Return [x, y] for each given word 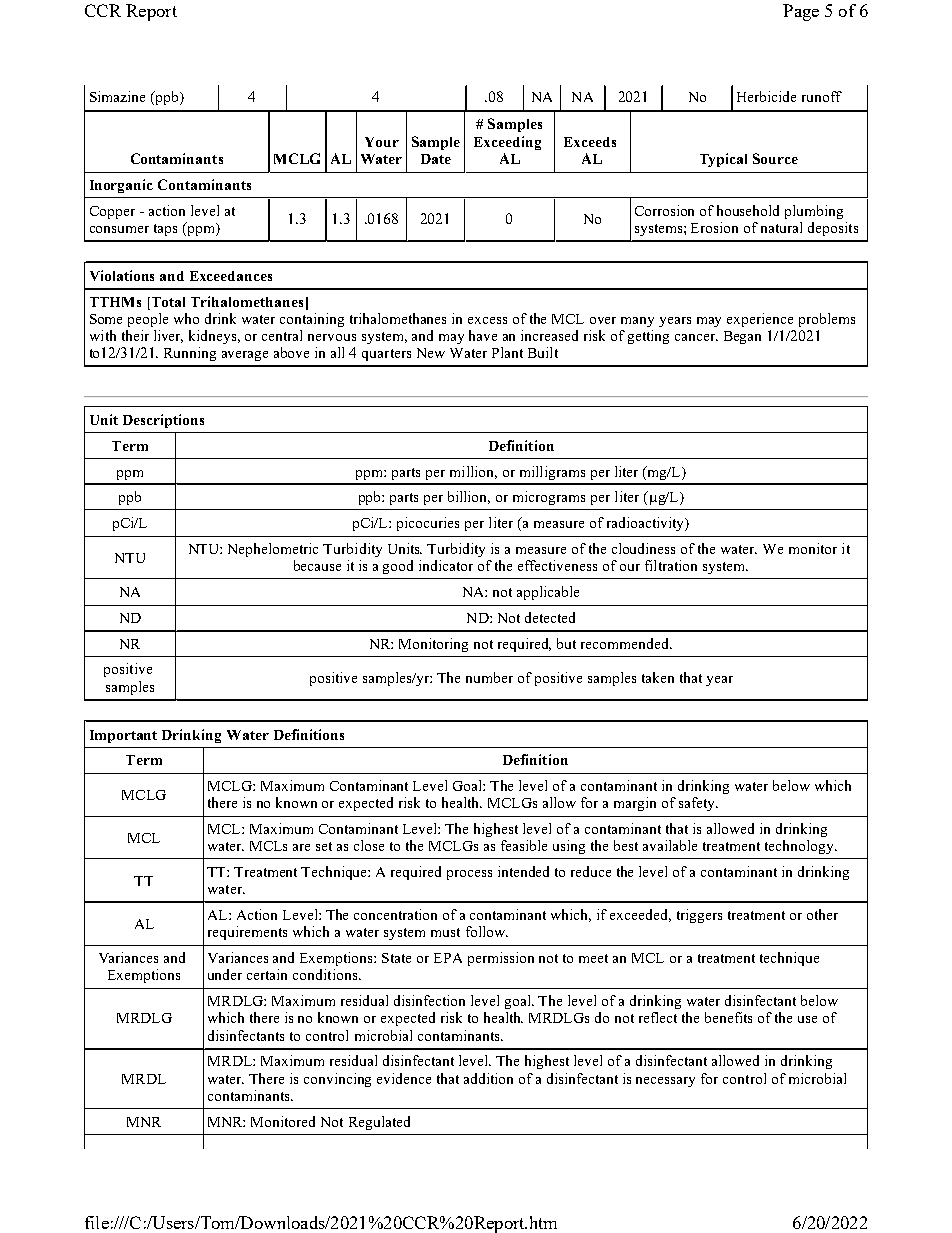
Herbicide [766, 96]
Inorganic [121, 186]
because [317, 565]
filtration [671, 565]
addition [488, 1078]
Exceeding [507, 143]
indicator [446, 565]
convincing [337, 1080]
